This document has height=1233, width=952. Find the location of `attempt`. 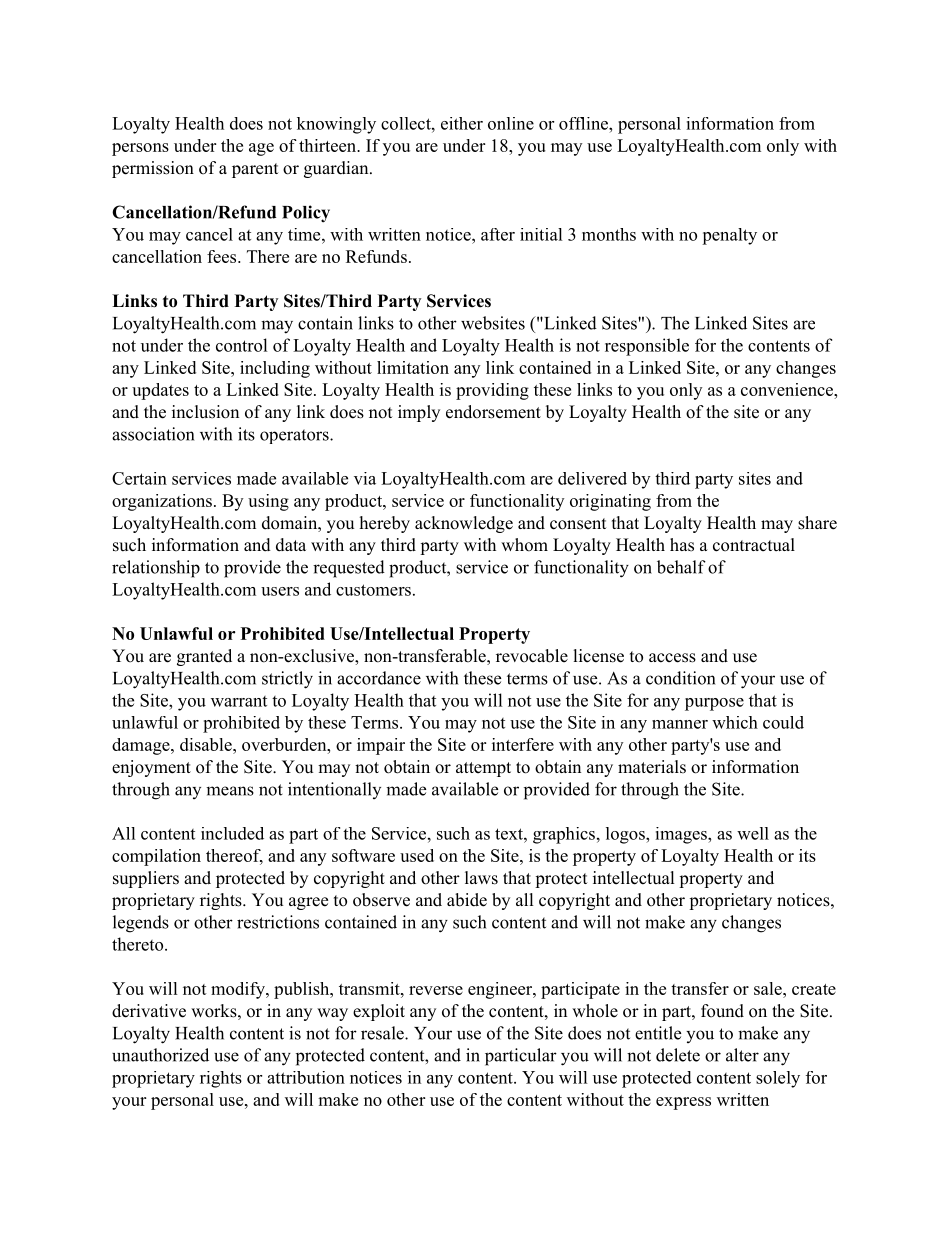

attempt is located at coordinates (483, 769).
